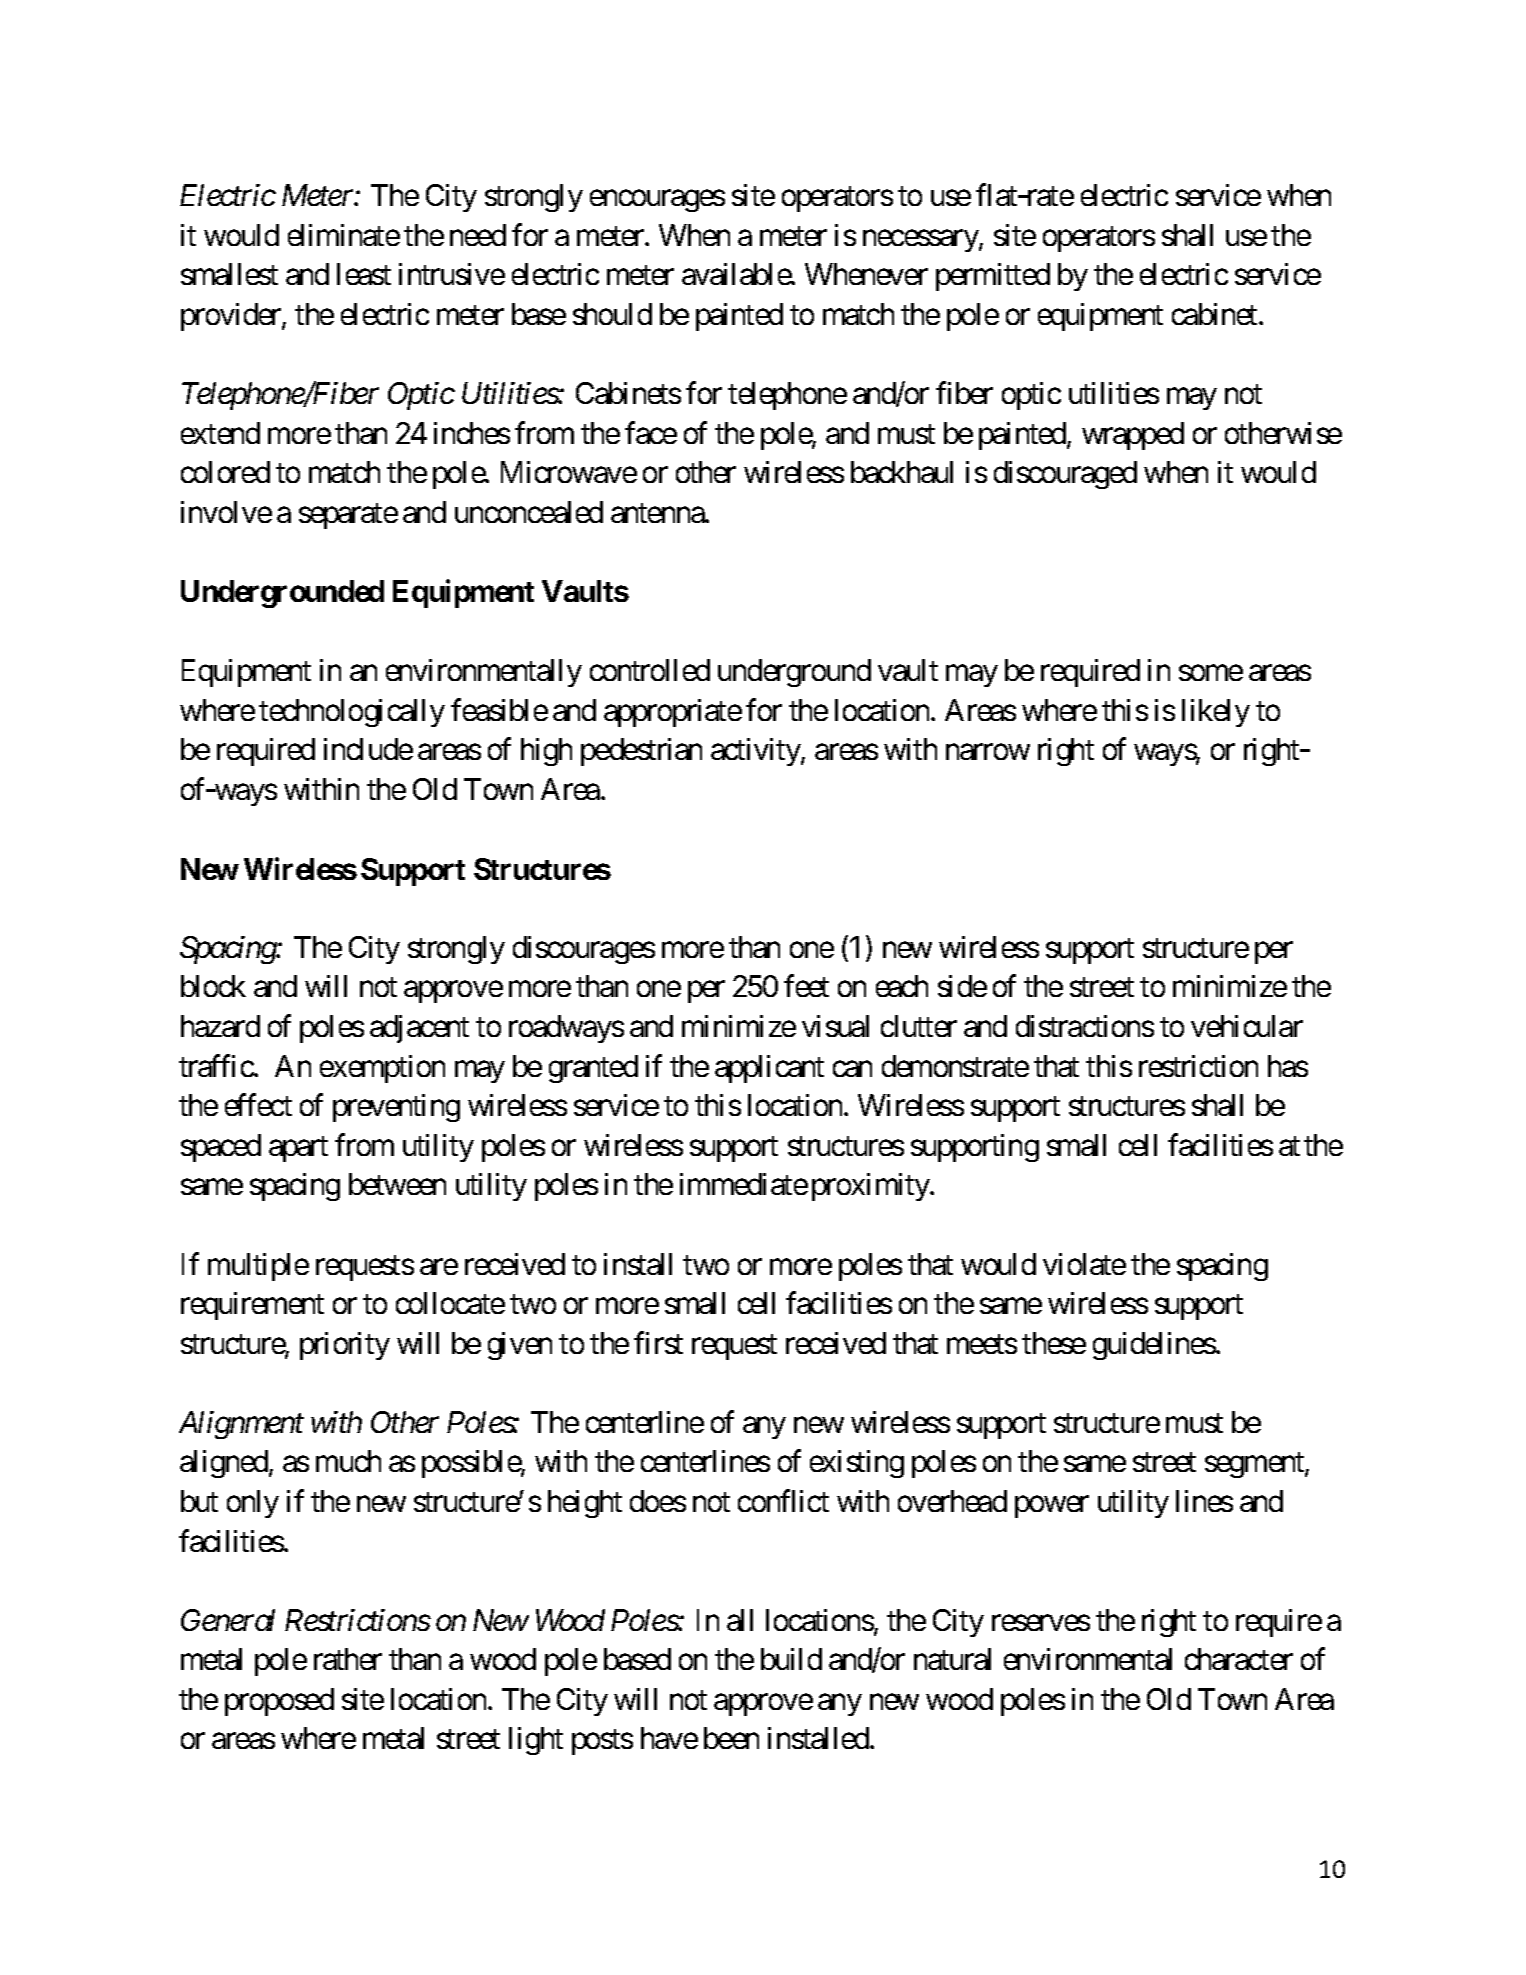 The height and width of the screenshot is (1975, 1526). Describe the element at coordinates (352, 713) in the screenshot. I see `technologically` at that location.
